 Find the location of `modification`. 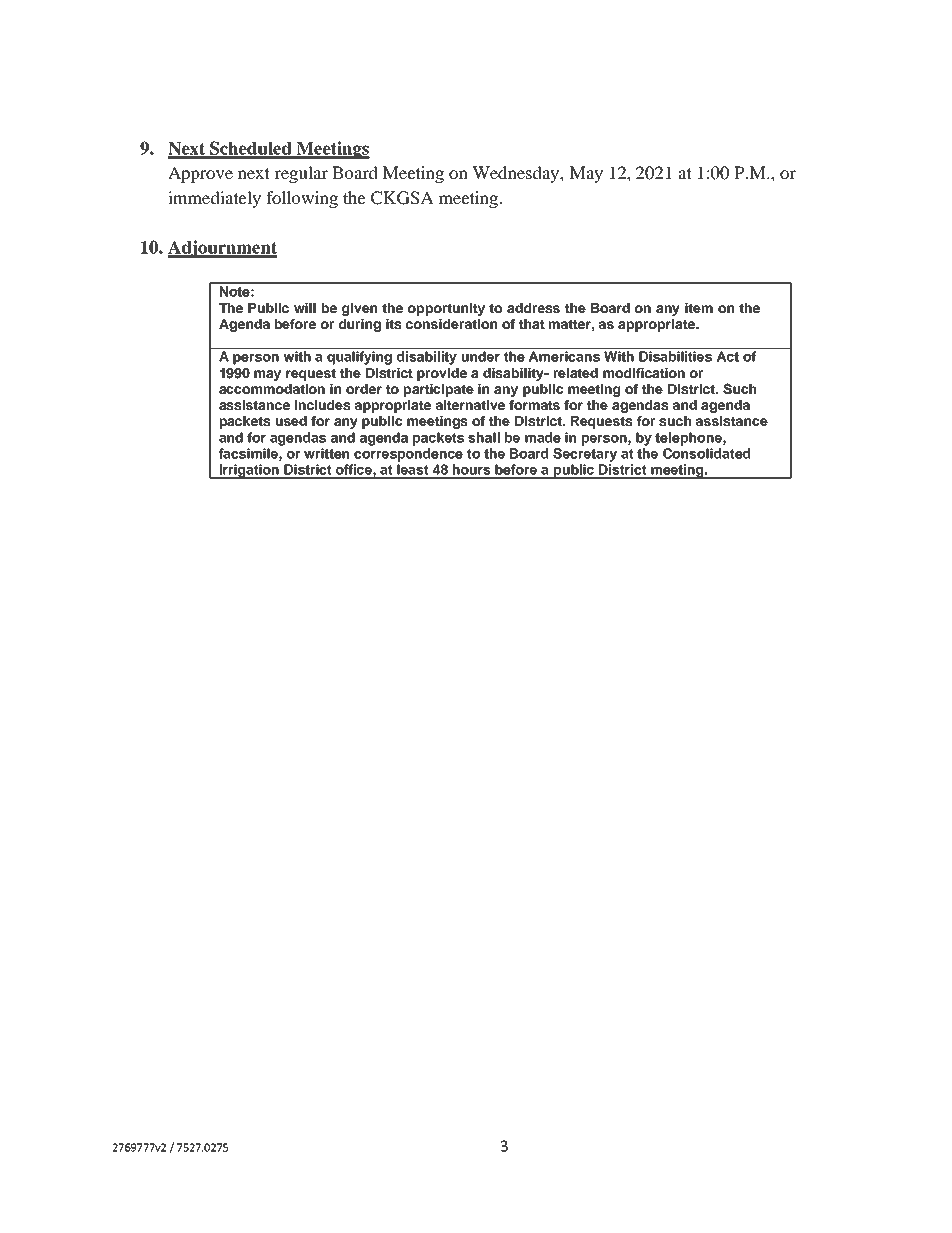

modification is located at coordinates (644, 373).
